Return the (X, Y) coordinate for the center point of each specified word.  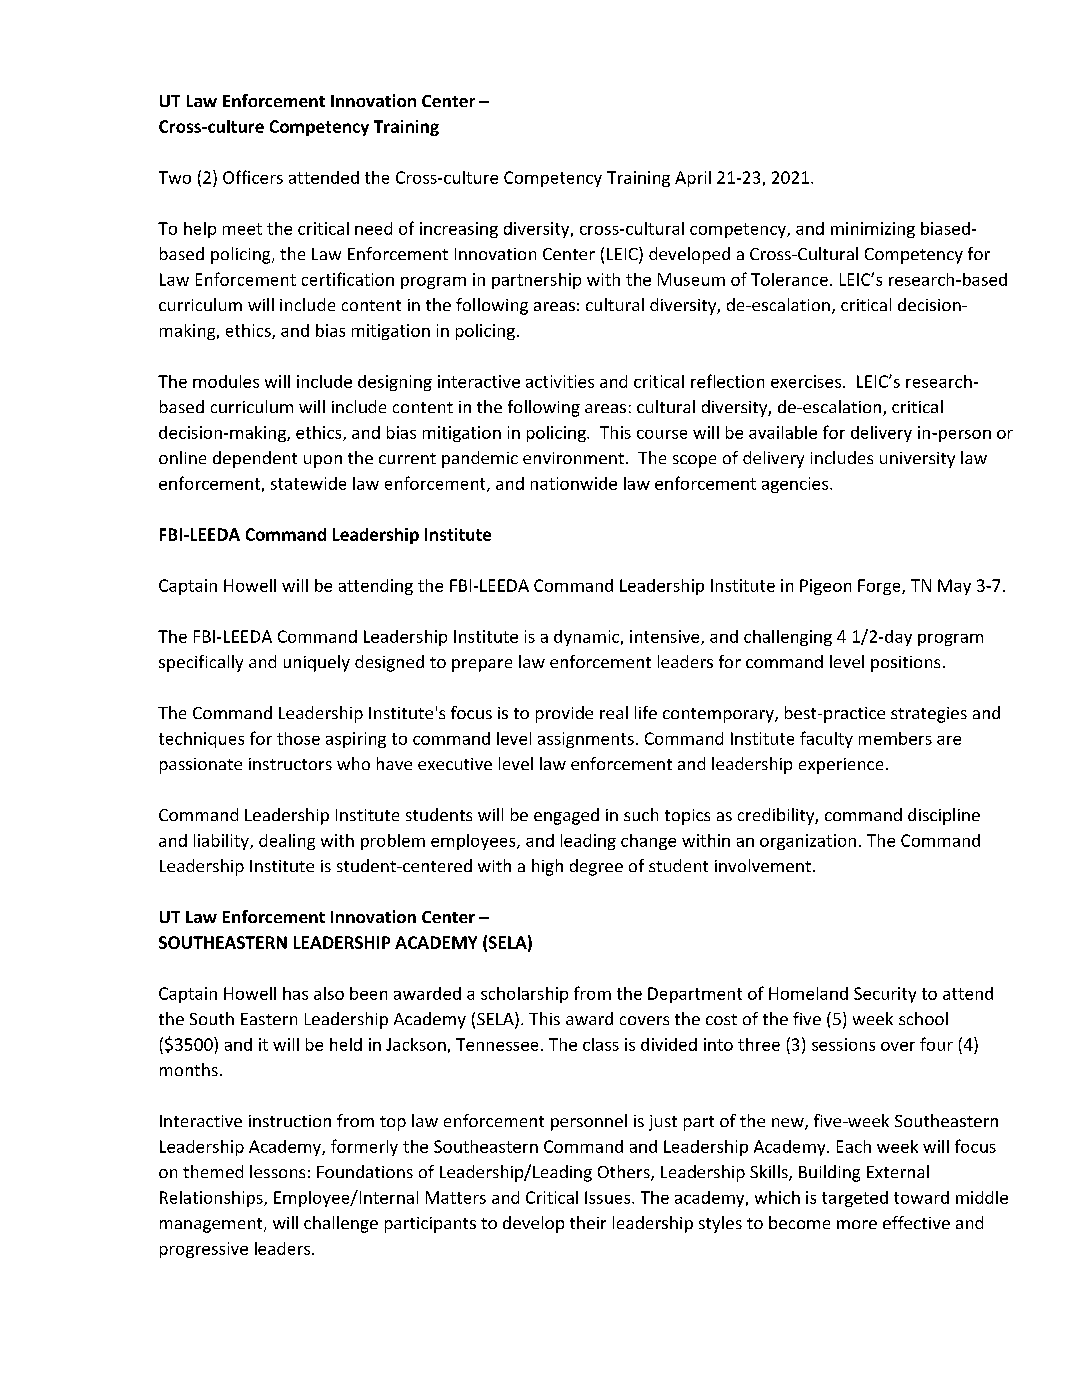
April (693, 179)
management (212, 1225)
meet (242, 229)
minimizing (873, 230)
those (298, 738)
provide (564, 714)
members (895, 738)
